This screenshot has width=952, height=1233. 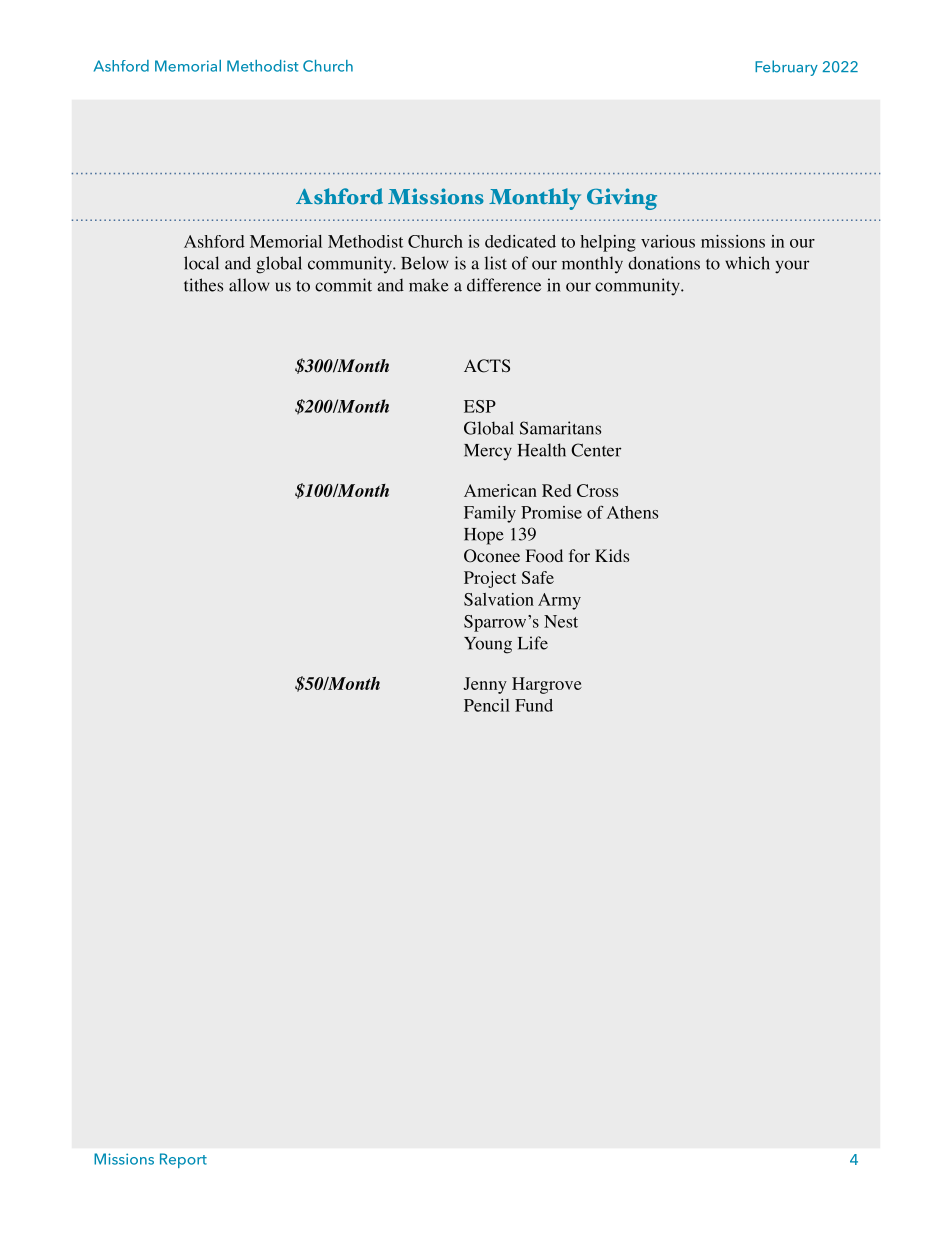 What do you see at coordinates (632, 512) in the screenshot?
I see `Athens` at bounding box center [632, 512].
